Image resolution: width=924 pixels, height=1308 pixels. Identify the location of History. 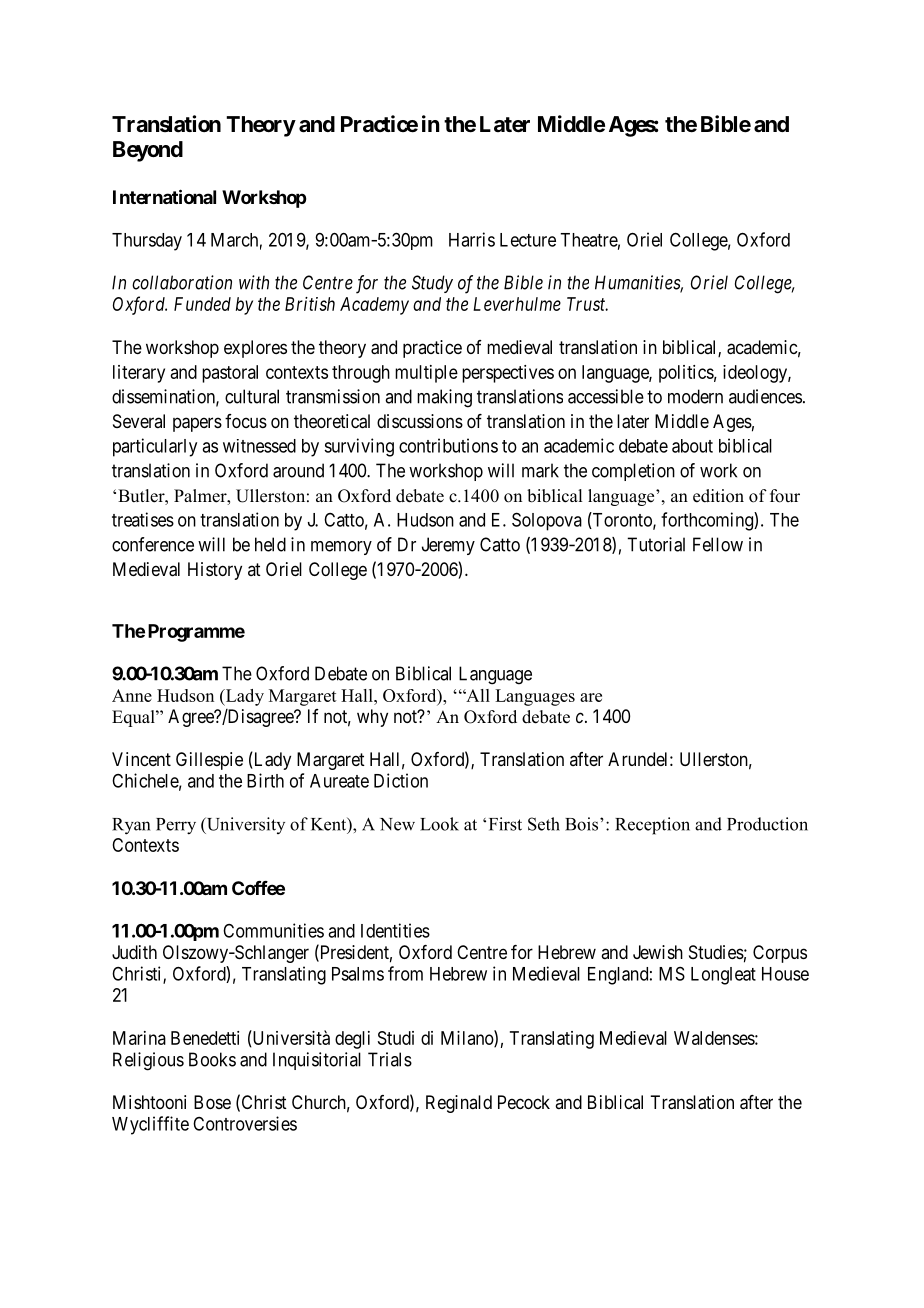
(215, 571).
